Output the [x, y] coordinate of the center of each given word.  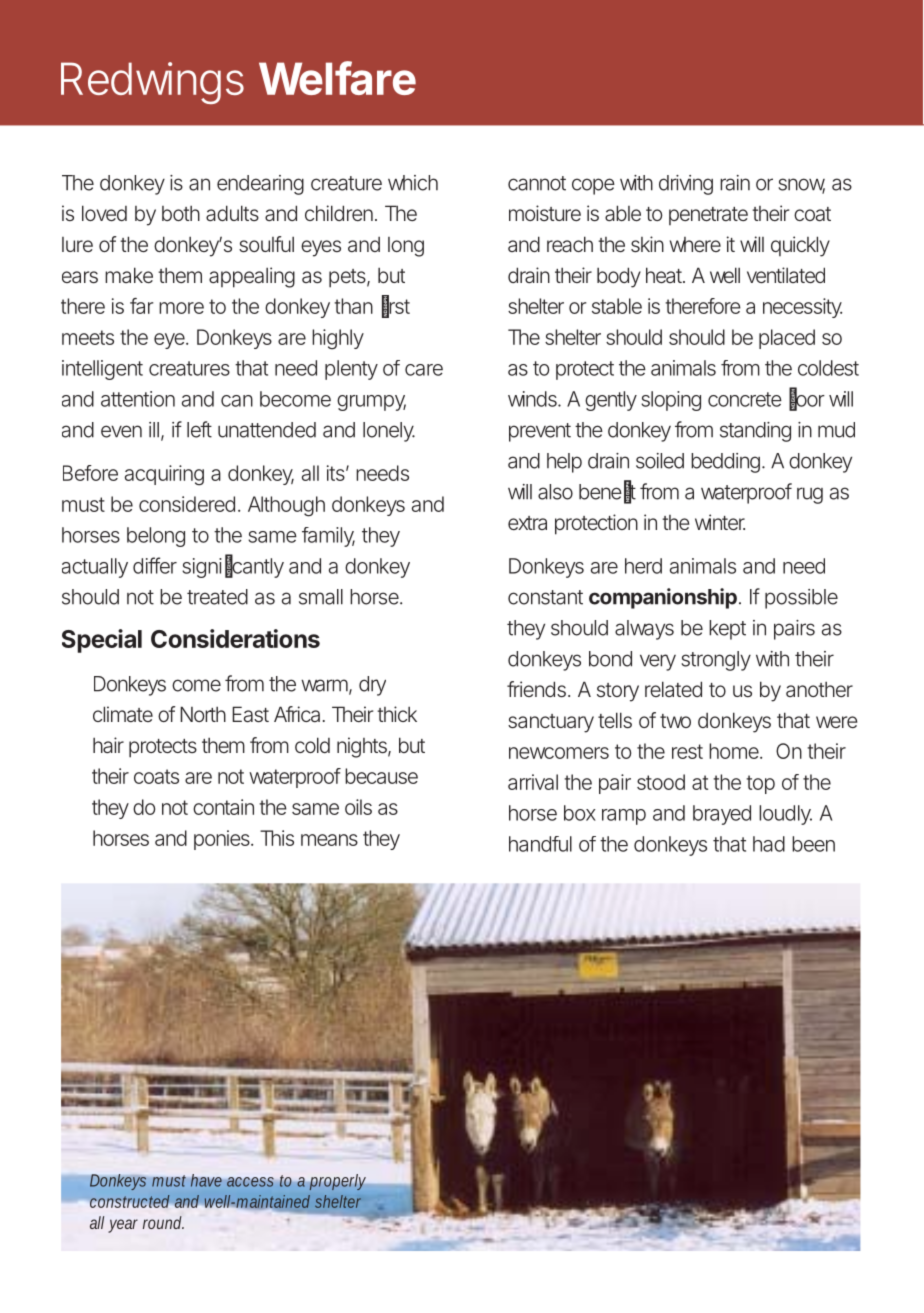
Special [102, 641]
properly [337, 1182]
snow [801, 185]
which [413, 183]
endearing [260, 185]
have [206, 1180]
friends [538, 689]
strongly [716, 661]
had [769, 844]
